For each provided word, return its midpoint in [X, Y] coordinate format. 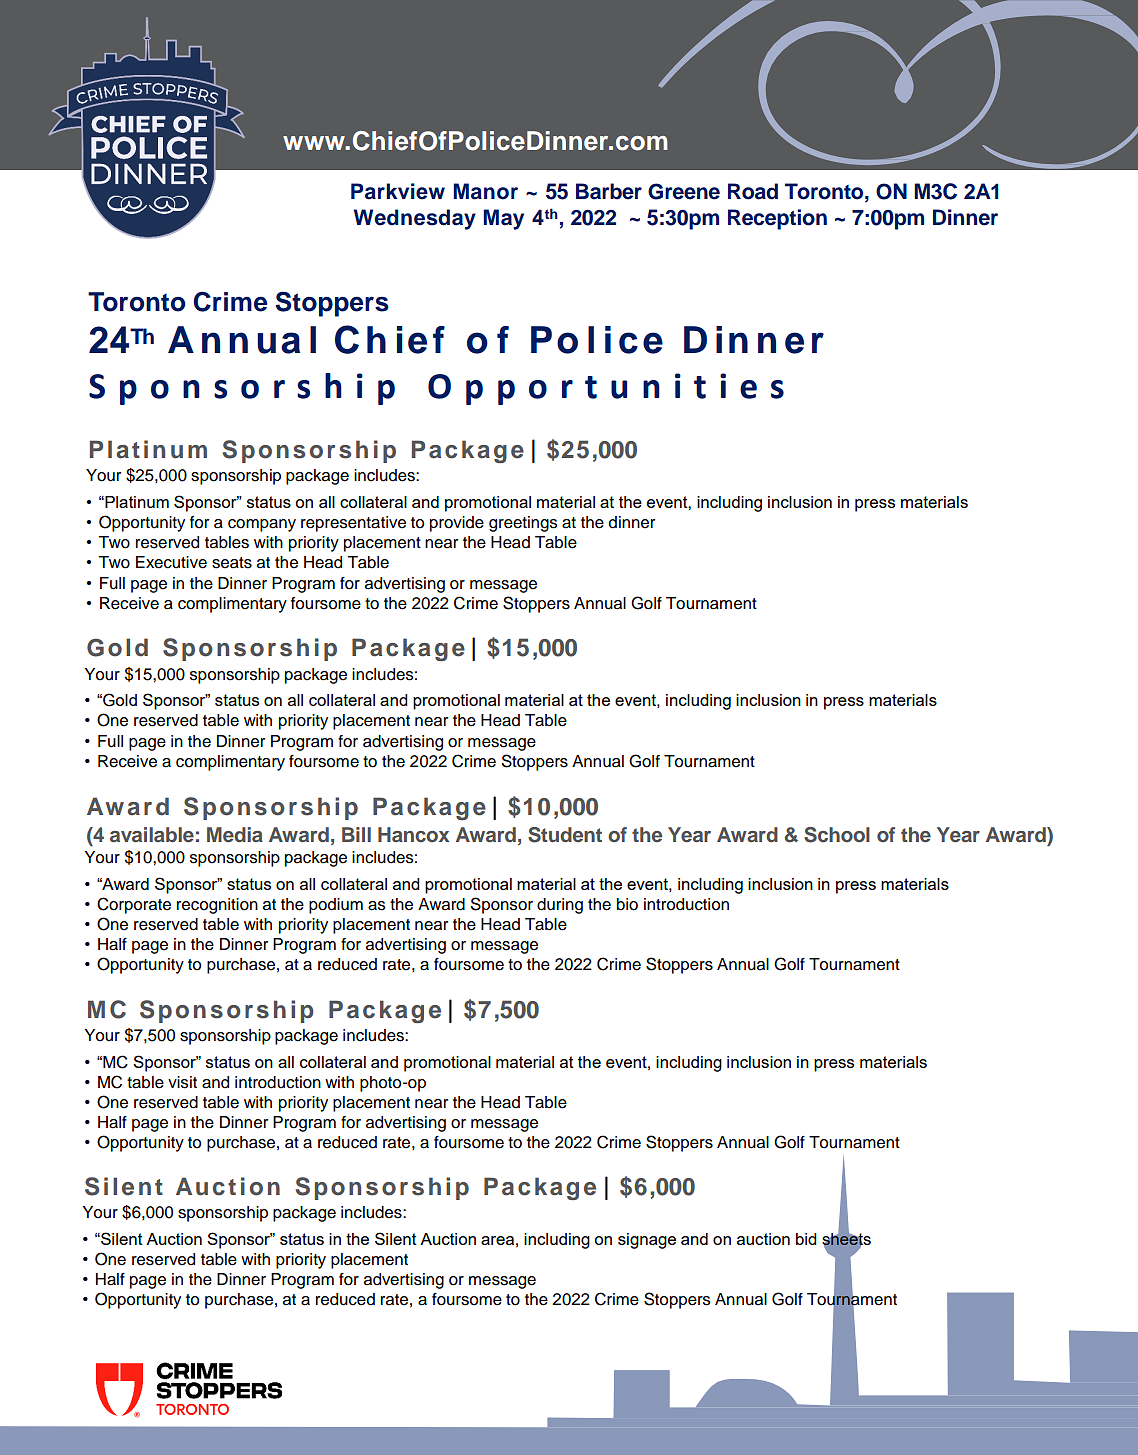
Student [565, 835]
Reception [777, 219]
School [837, 835]
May [504, 219]
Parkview [398, 191]
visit [182, 1082]
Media [235, 834]
